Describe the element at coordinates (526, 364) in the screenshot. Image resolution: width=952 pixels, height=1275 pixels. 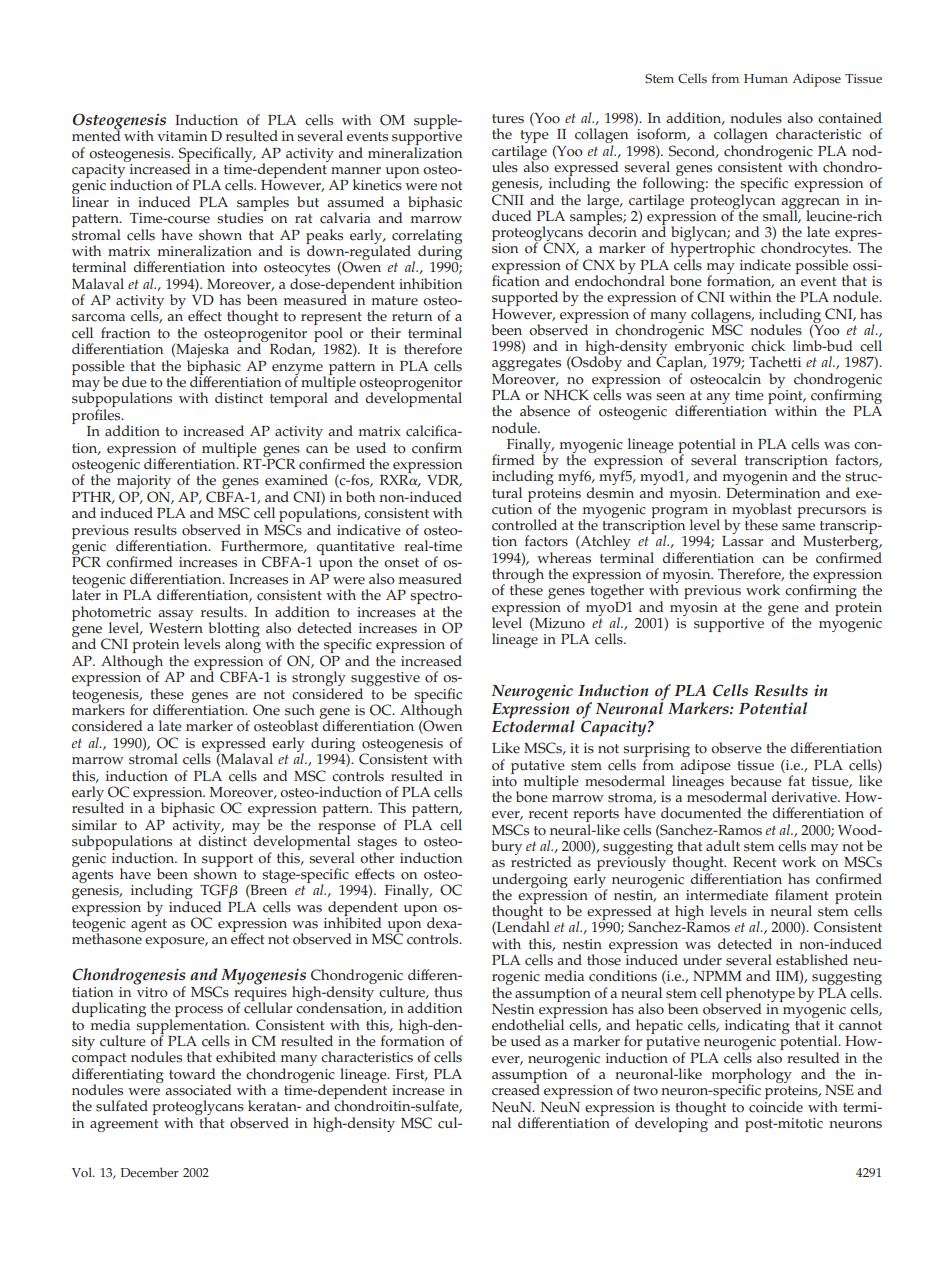
I see `aggregates` at that location.
